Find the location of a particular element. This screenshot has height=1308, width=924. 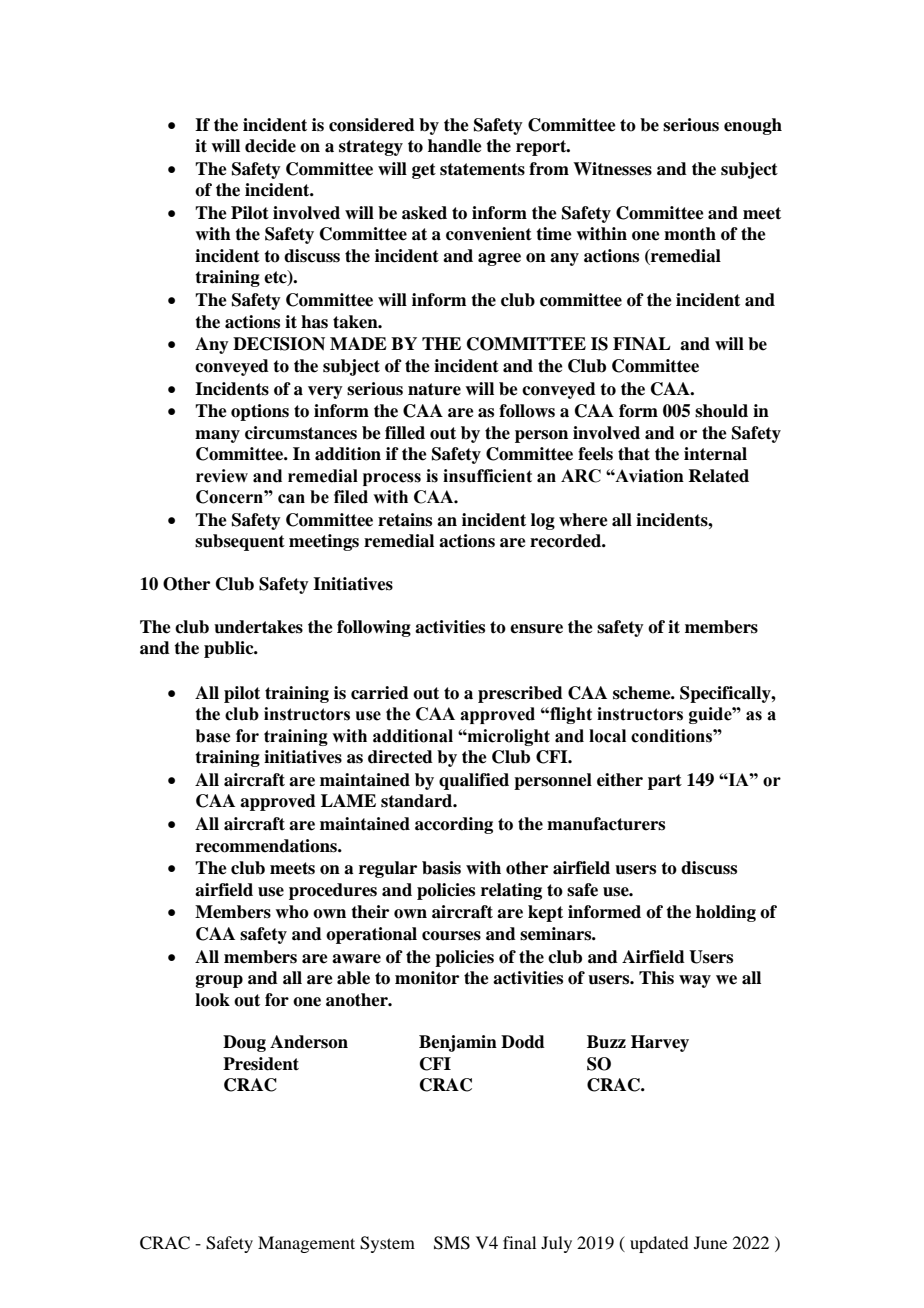

enough is located at coordinates (753, 126).
